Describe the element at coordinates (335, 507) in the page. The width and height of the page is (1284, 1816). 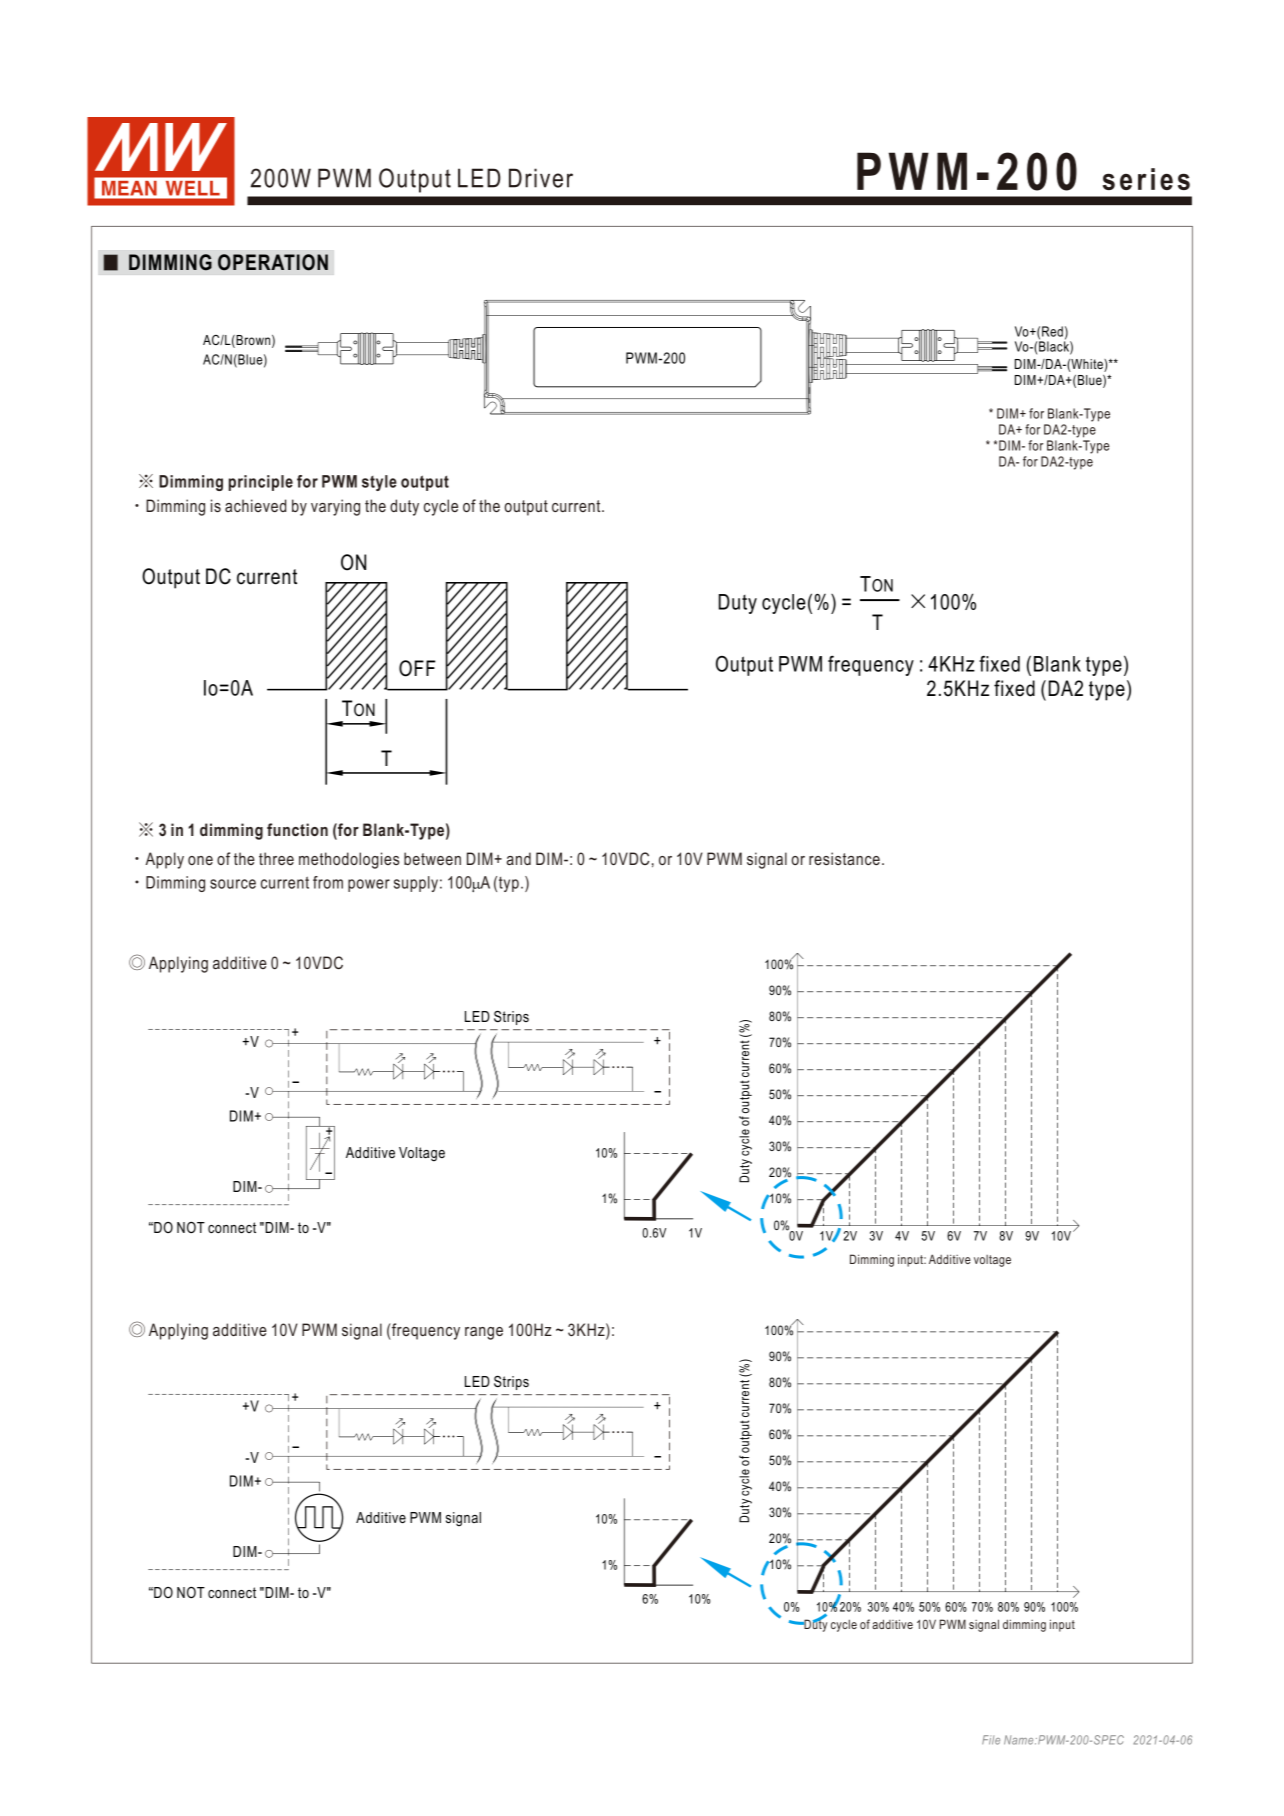
I see `varying` at that location.
